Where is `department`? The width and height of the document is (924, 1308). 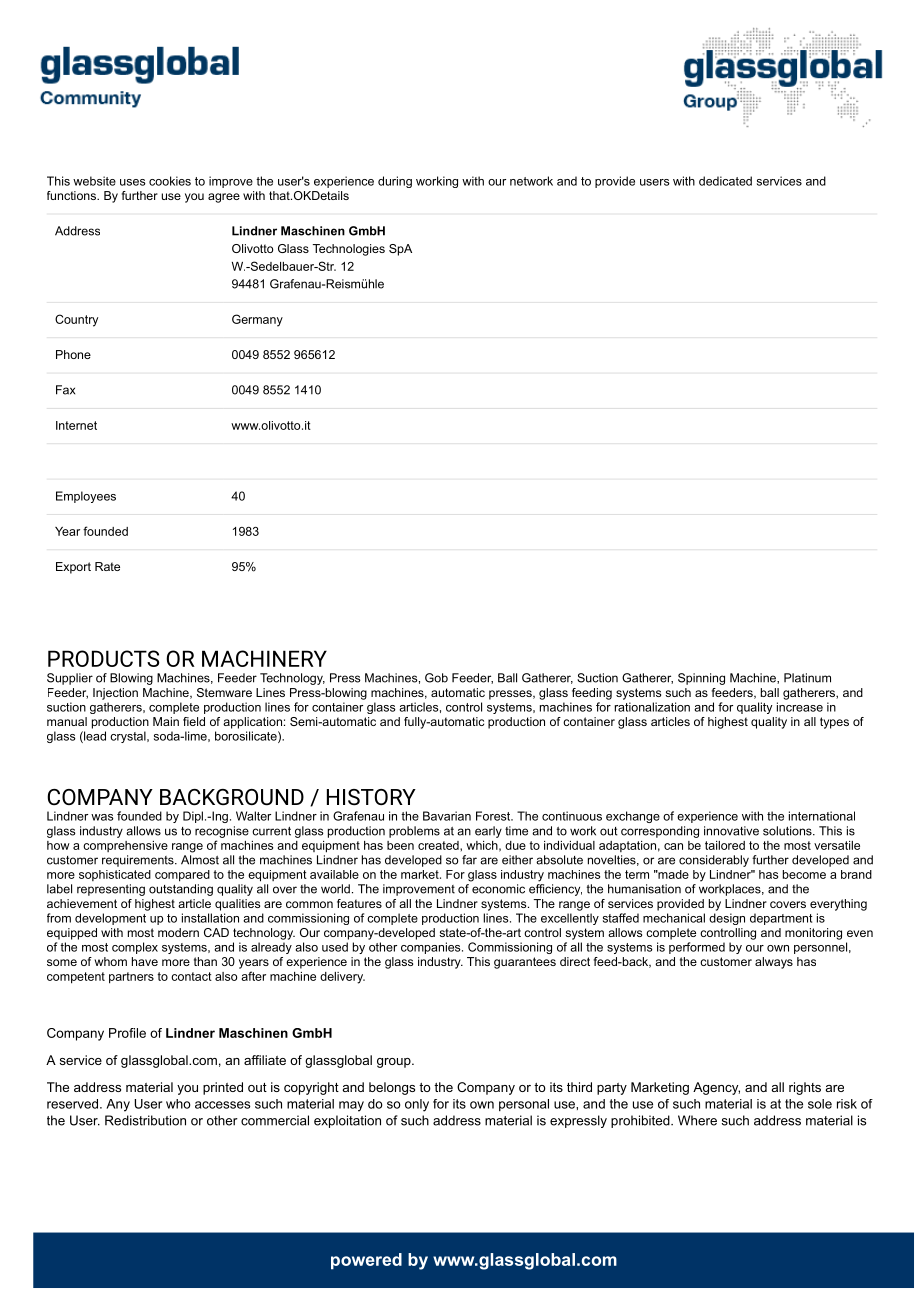
department is located at coordinates (781, 919).
